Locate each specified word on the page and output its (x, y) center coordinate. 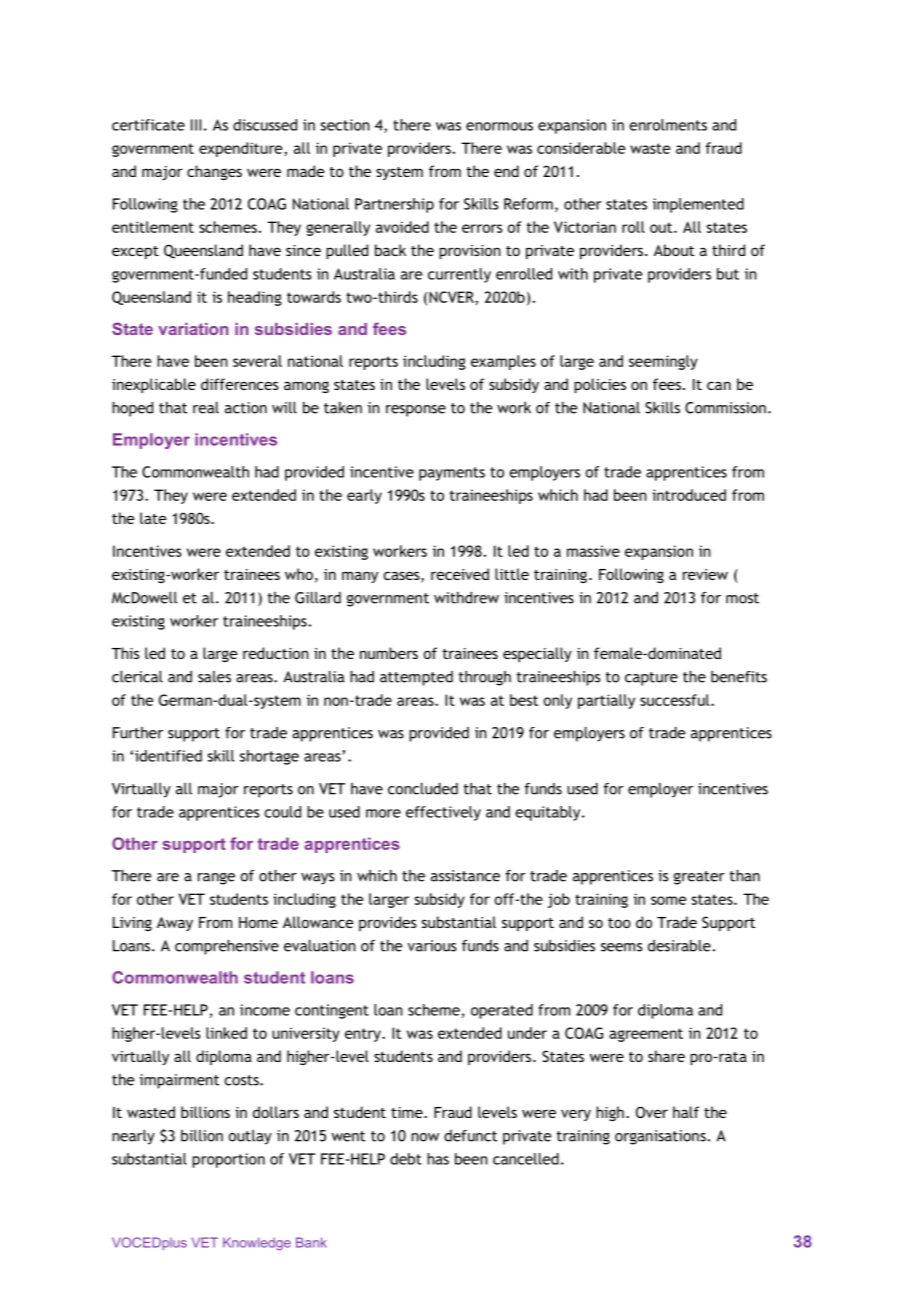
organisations (660, 1137)
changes (214, 172)
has (438, 1159)
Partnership (394, 205)
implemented (698, 205)
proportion (228, 1160)
